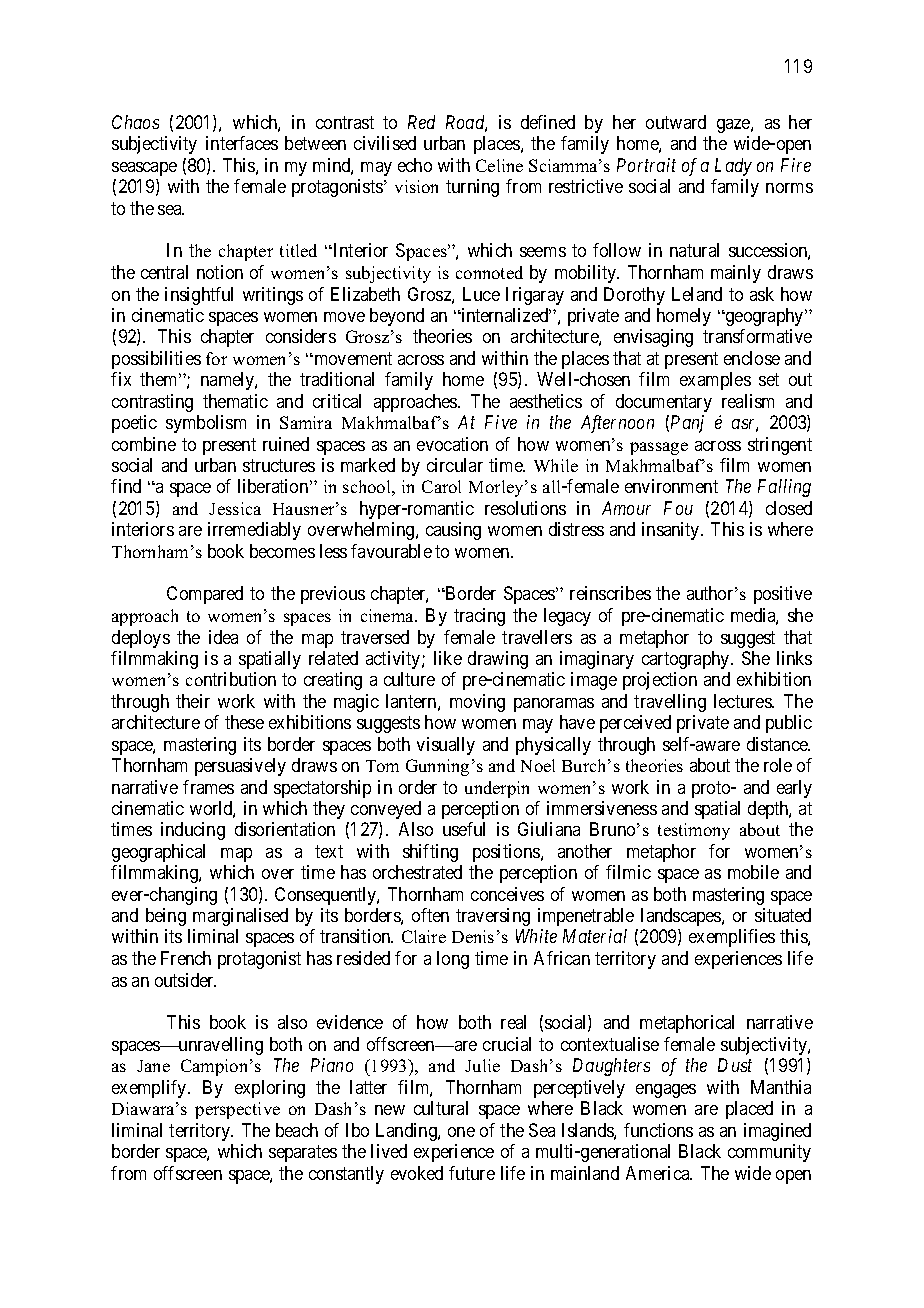 Image resolution: width=924 pixels, height=1308 pixels. Describe the element at coordinates (687, 660) in the screenshot. I see `cartography` at that location.
